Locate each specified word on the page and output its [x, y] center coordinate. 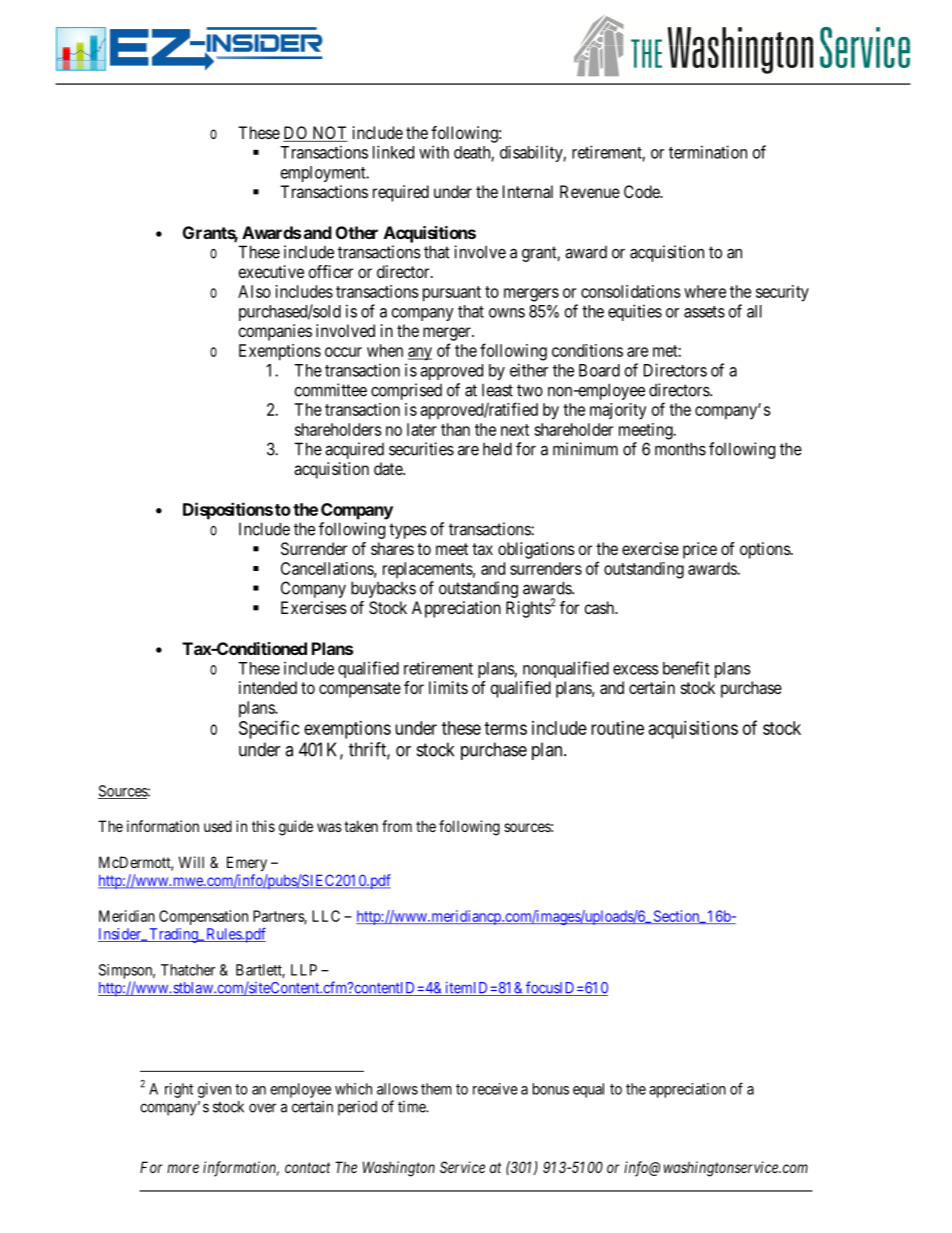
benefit [686, 668]
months [680, 449]
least [497, 390]
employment [324, 174]
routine [617, 728]
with [434, 152]
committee [330, 390]
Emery [247, 863]
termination [708, 152]
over [262, 1108]
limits [448, 687]
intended [268, 687]
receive [495, 1089]
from [397, 826]
